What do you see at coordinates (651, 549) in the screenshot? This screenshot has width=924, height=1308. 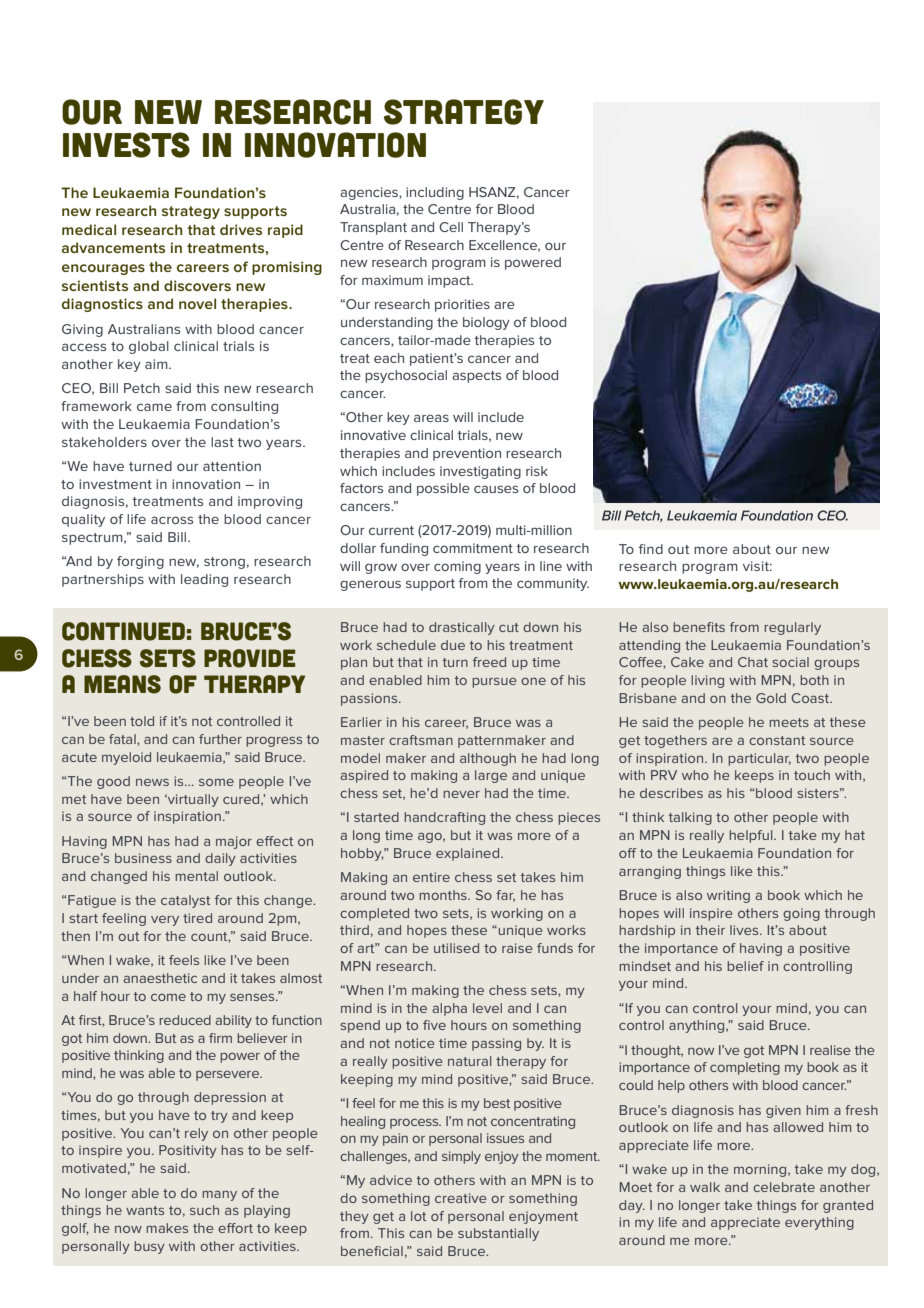 I see `find` at bounding box center [651, 549].
